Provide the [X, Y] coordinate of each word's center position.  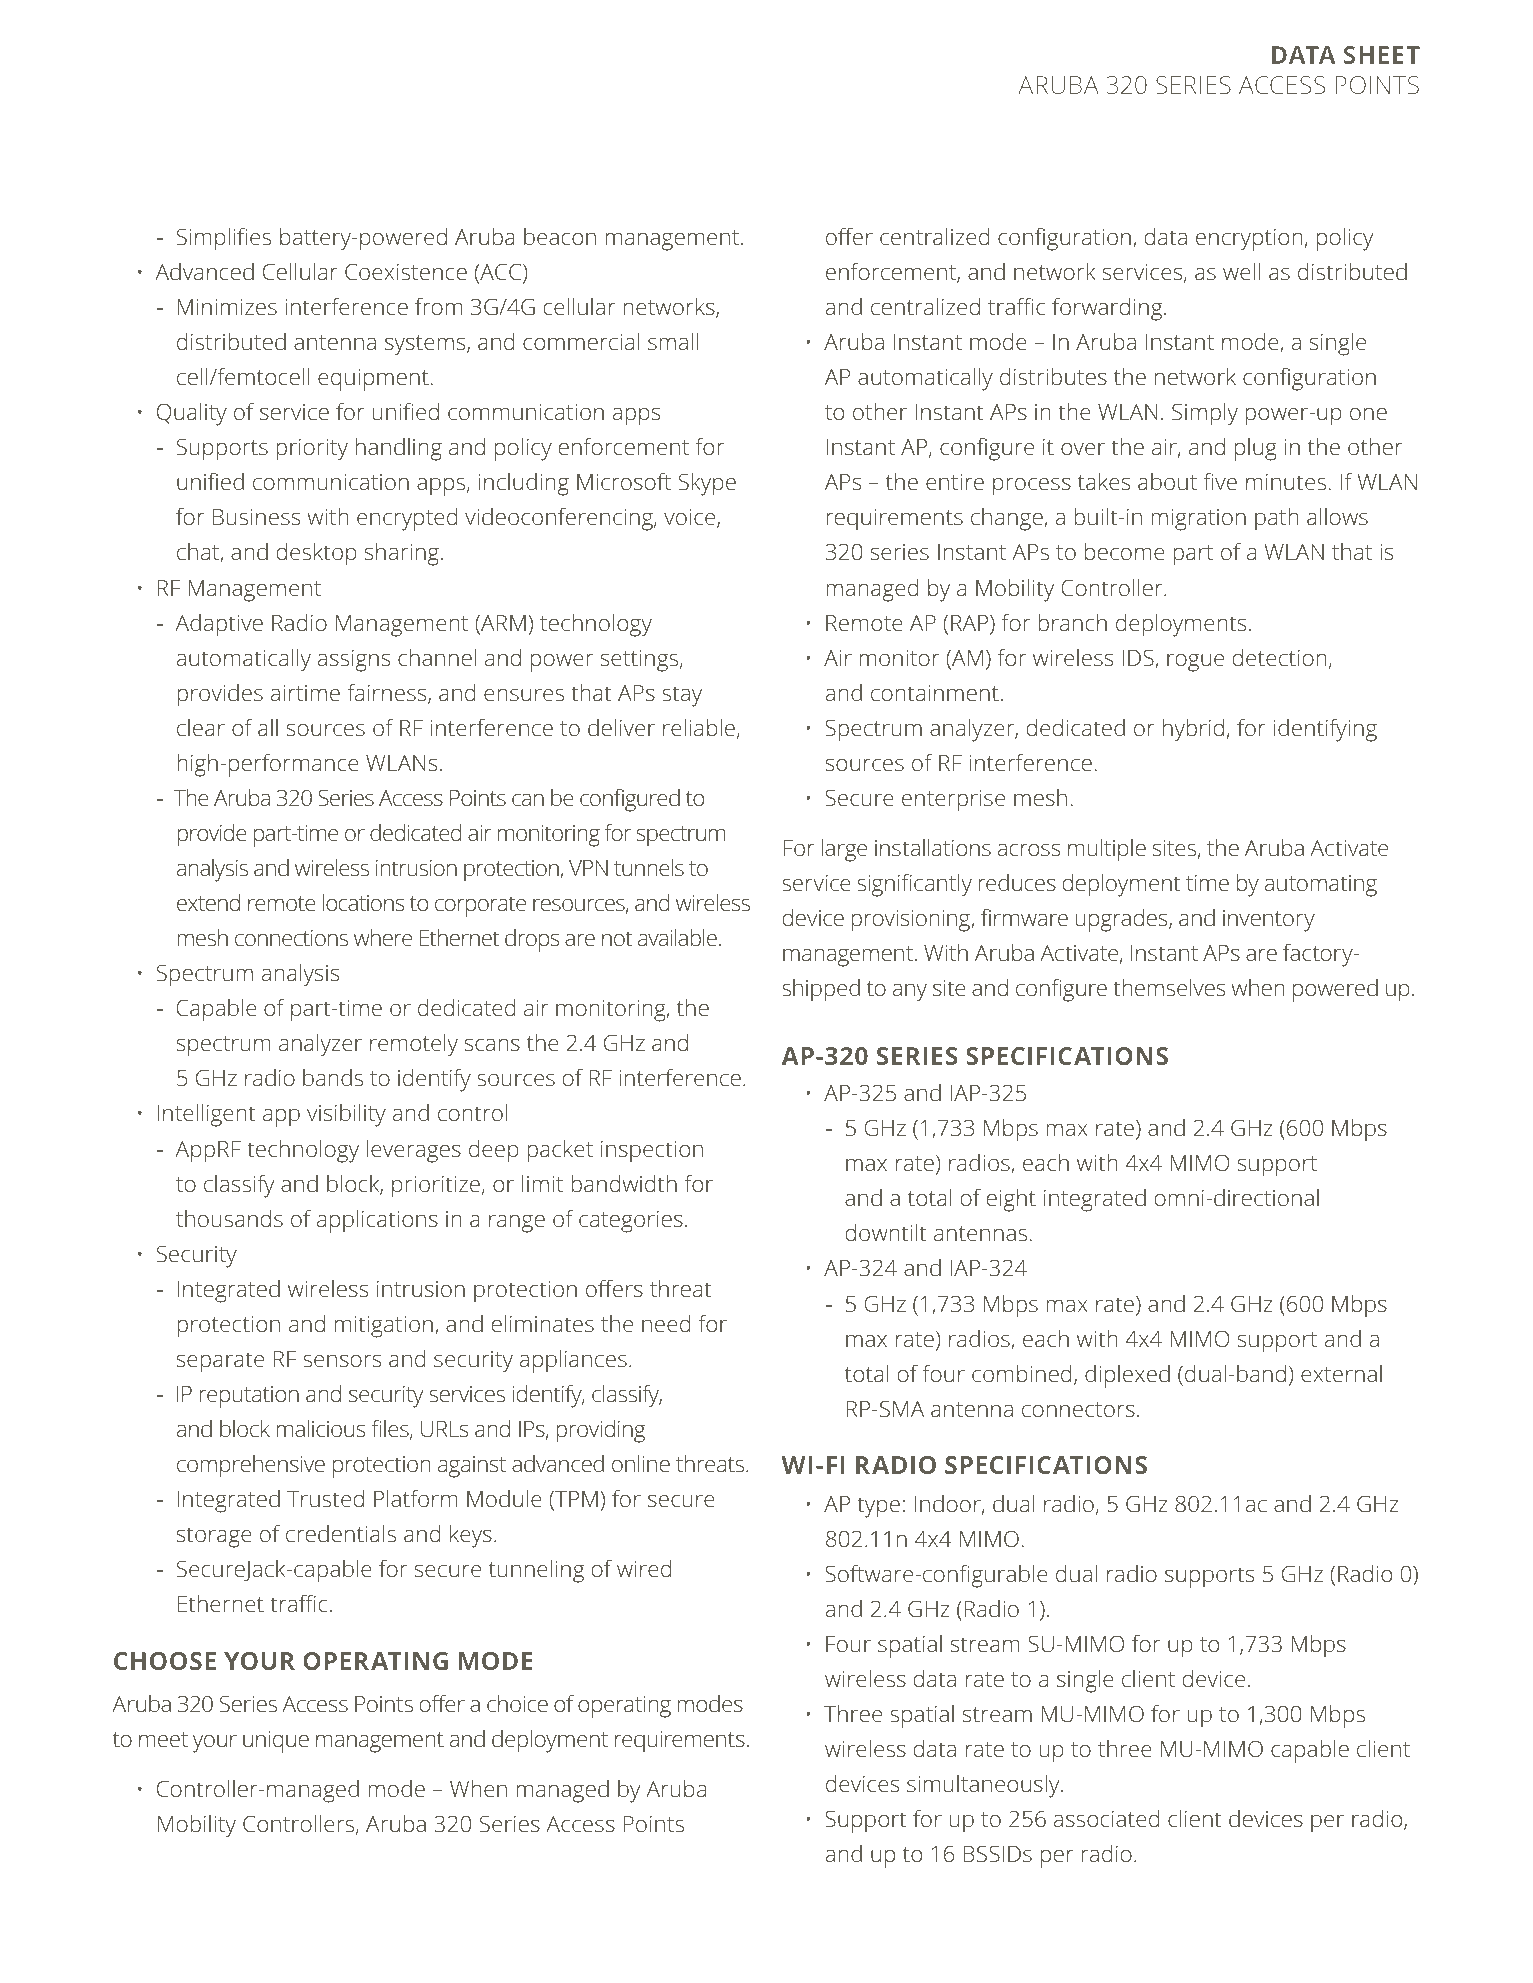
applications [377, 1221]
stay [682, 696]
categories [631, 1222]
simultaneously [984, 1786]
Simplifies [224, 239]
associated [1106, 1818]
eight [1011, 1200]
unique [276, 1741]
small [673, 341]
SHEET [1382, 55]
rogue [1195, 663]
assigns [354, 661]
